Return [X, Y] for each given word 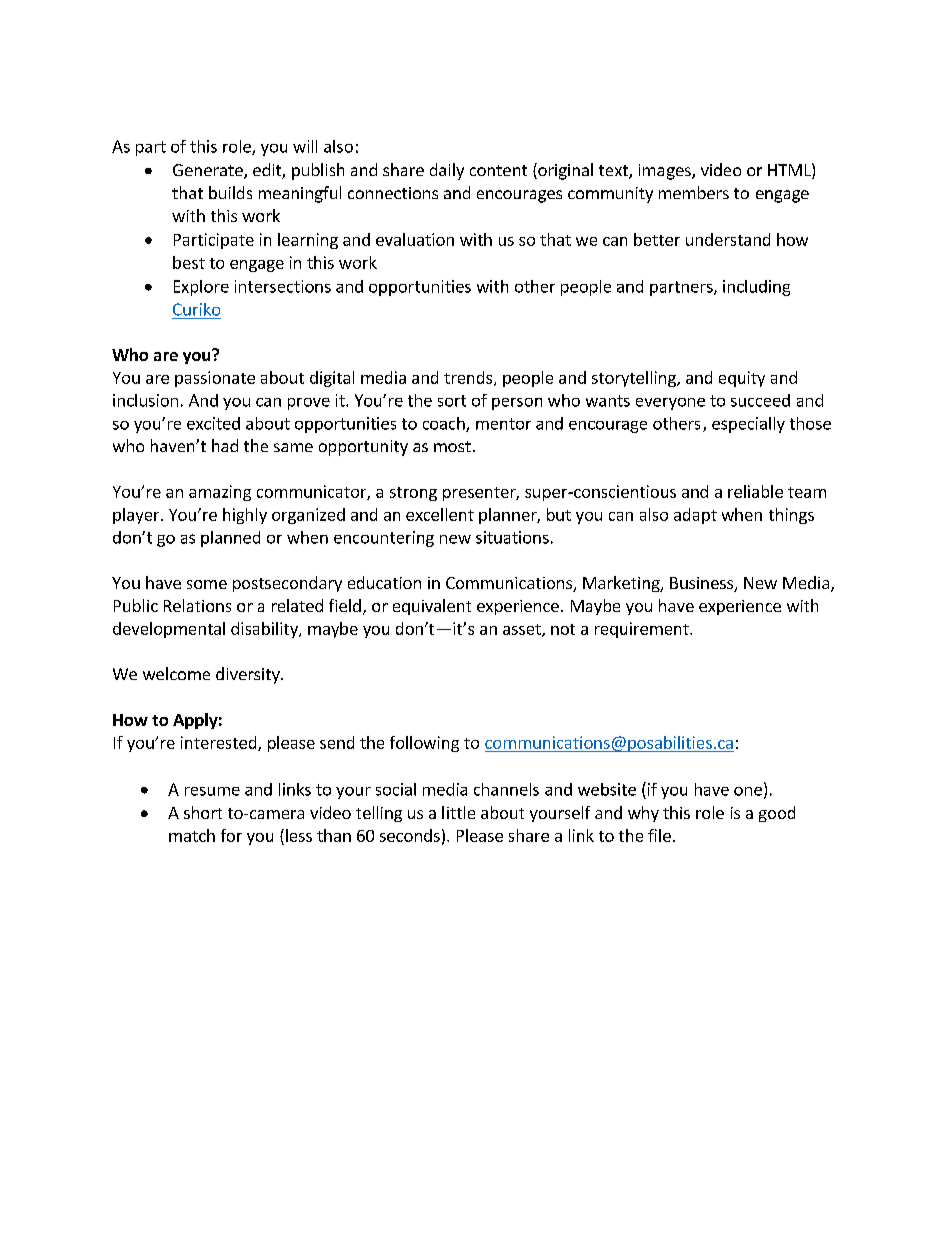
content [498, 170]
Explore [201, 288]
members [694, 192]
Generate [209, 171]
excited [213, 423]
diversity [249, 675]
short [203, 812]
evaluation [415, 239]
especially [748, 425]
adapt [695, 516]
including [756, 288]
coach [445, 424]
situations [512, 537]
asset [523, 630]
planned [230, 539]
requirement [643, 630]
